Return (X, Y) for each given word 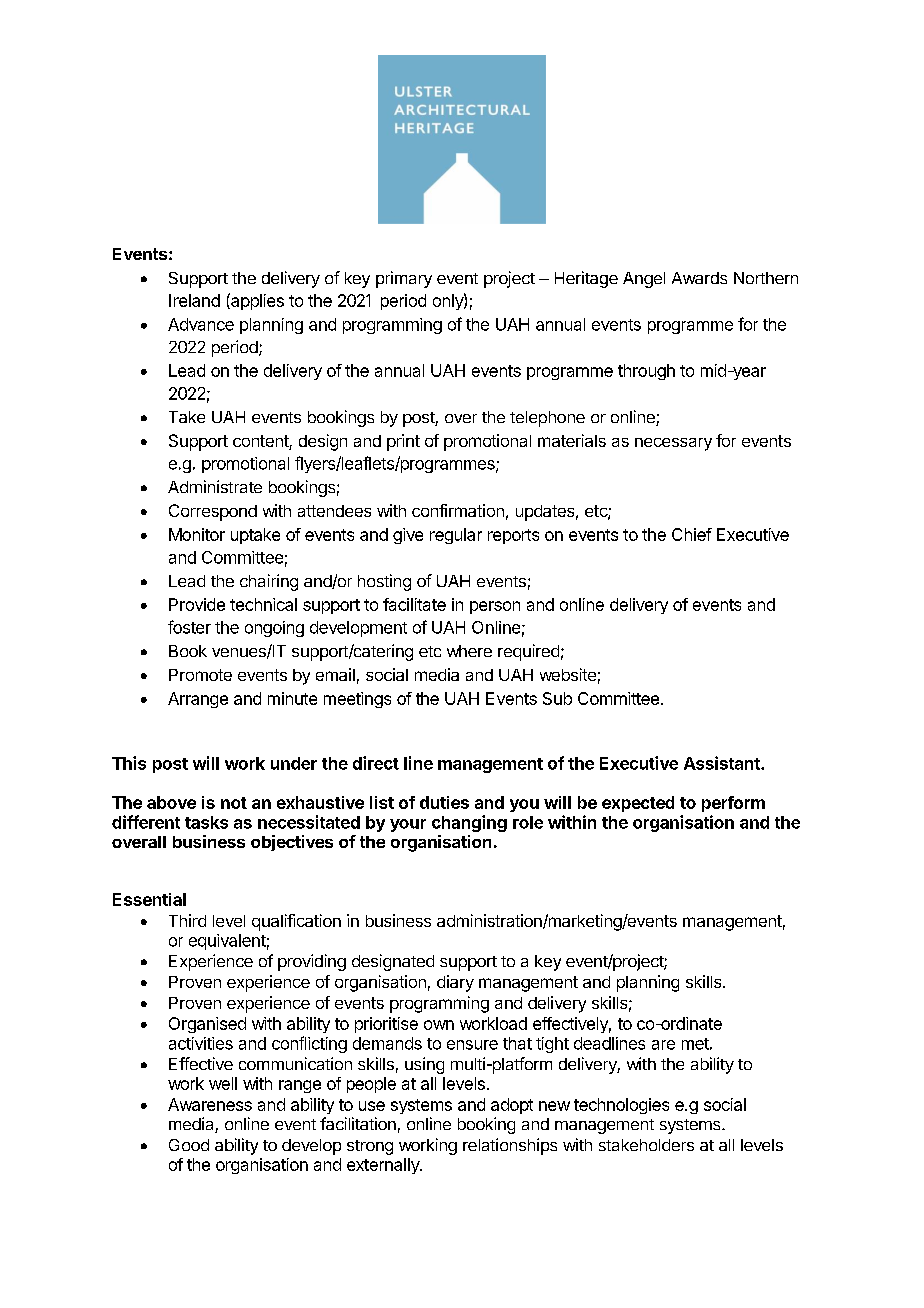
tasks (206, 822)
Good (189, 1145)
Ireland (194, 300)
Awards (699, 278)
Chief (692, 534)
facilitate (414, 604)
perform (733, 804)
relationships (510, 1146)
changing (469, 823)
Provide (197, 604)
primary (404, 279)
